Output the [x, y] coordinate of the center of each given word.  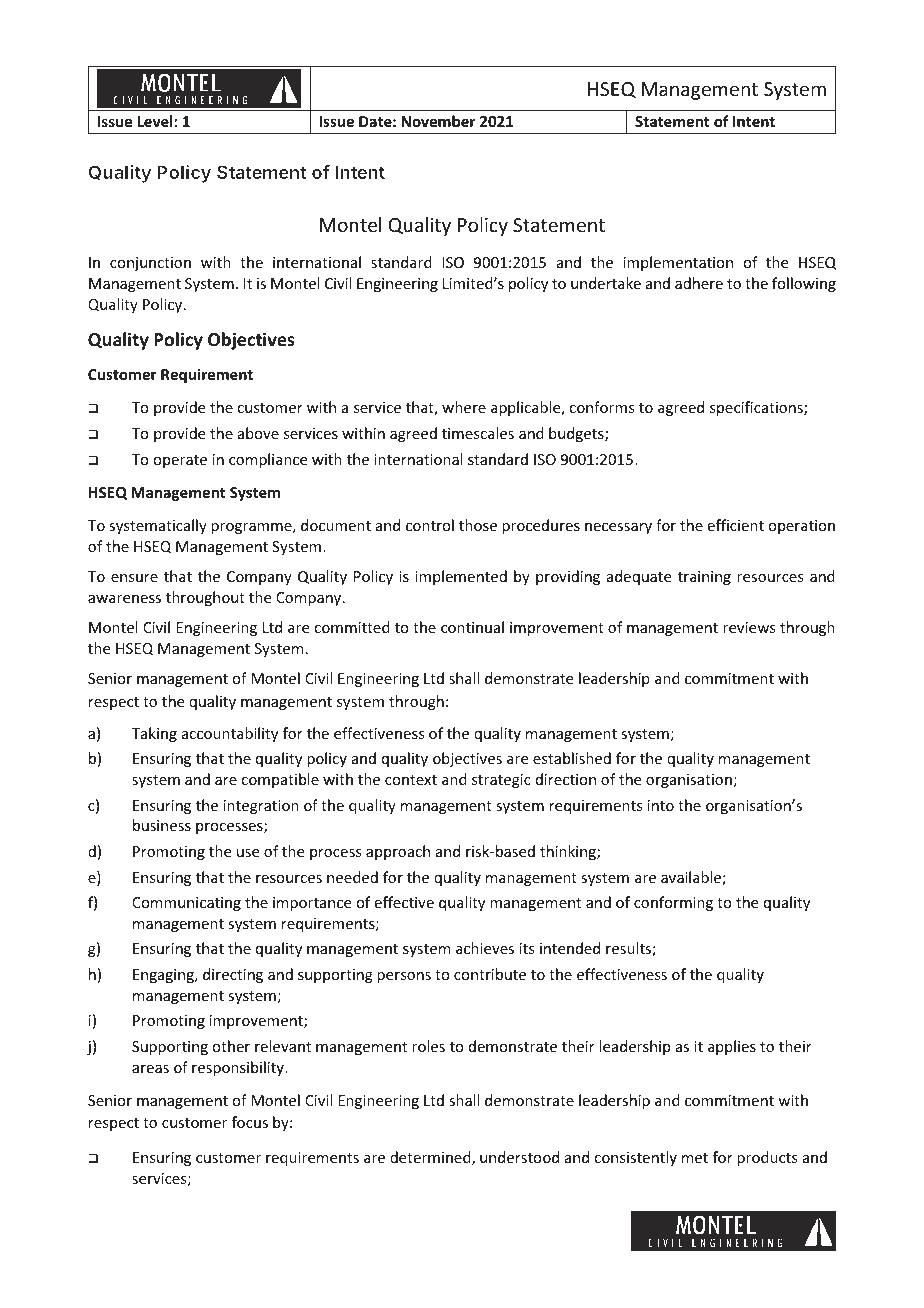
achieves [485, 948]
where [464, 407]
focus [250, 1122]
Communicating [186, 904]
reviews [749, 627]
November [438, 121]
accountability [230, 734]
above [258, 433]
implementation [678, 263]
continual [472, 627]
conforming [673, 903]
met [695, 1158]
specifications [757, 408]
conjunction [150, 264]
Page [440, 1223]
